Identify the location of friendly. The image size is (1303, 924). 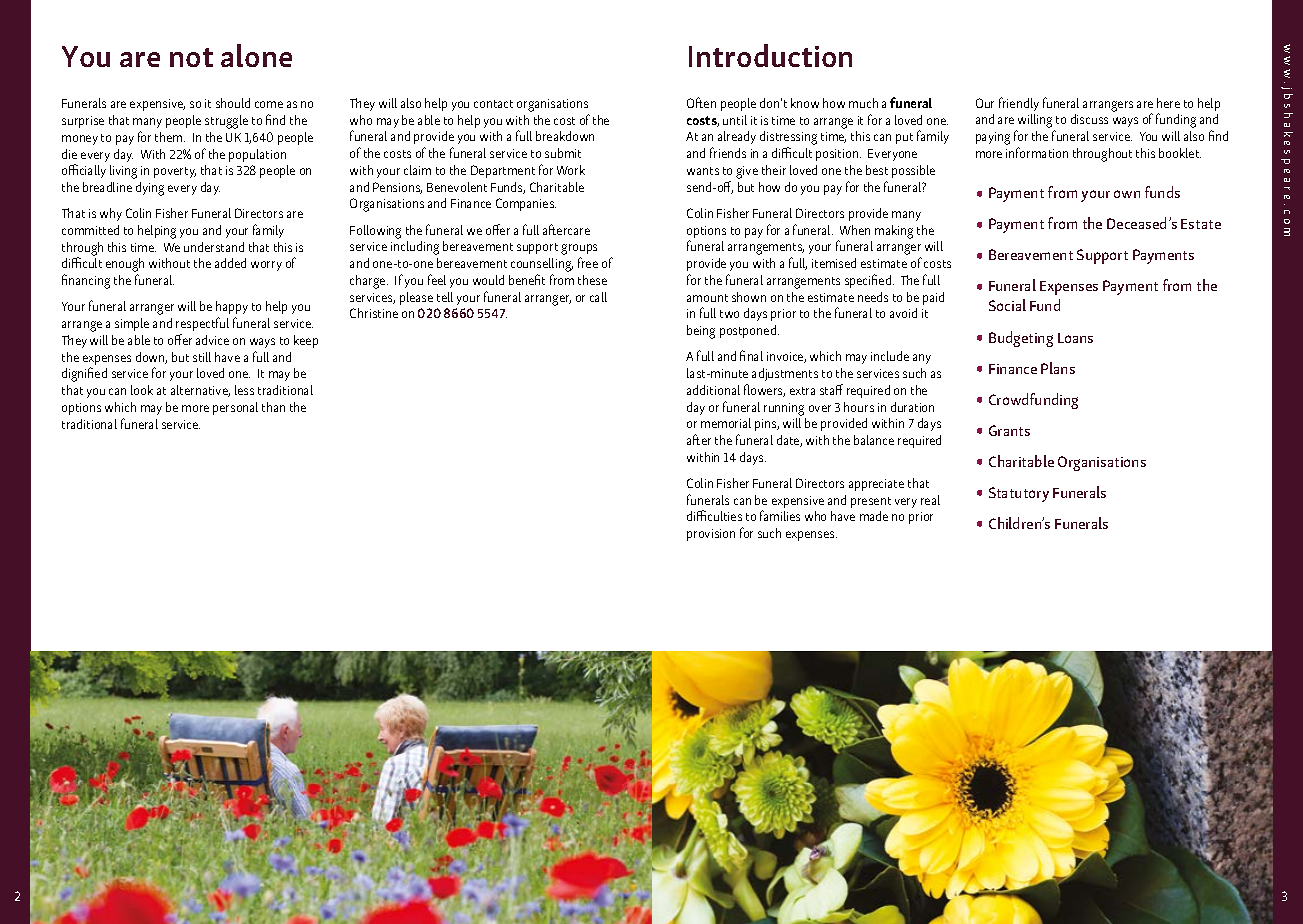
(1019, 104).
